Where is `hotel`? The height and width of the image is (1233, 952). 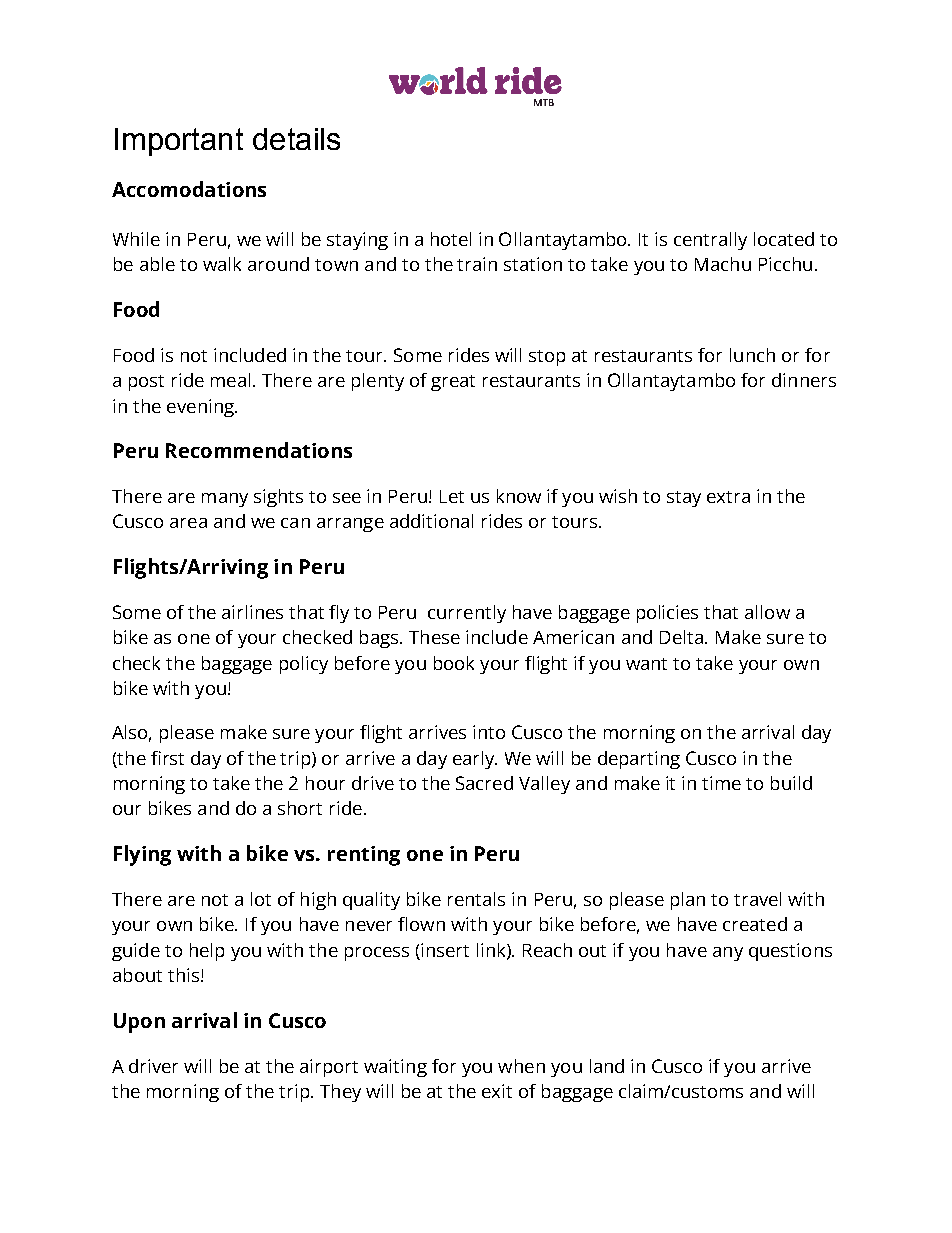
hotel is located at coordinates (451, 239).
